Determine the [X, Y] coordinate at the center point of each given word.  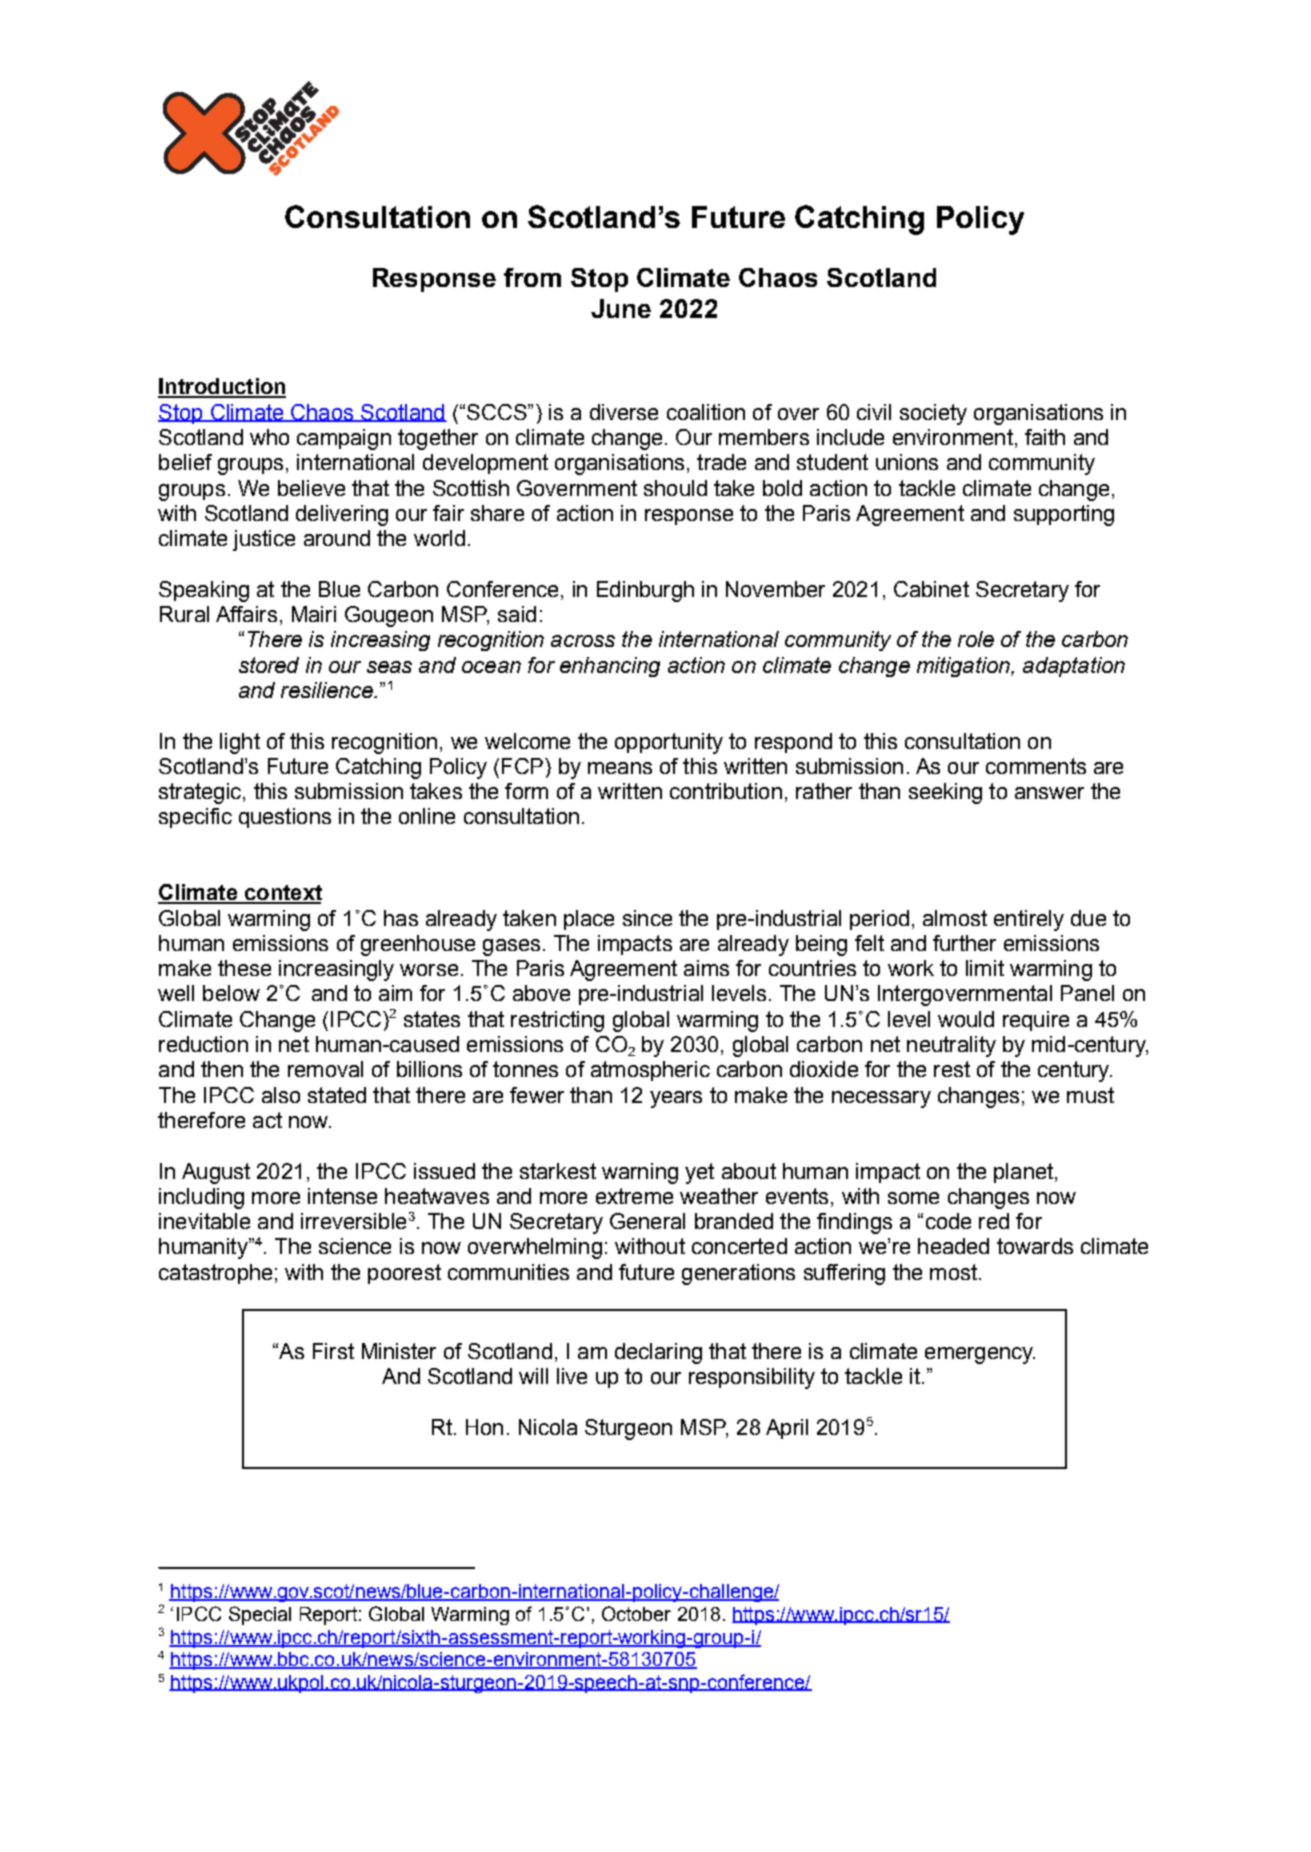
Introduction [222, 387]
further [964, 943]
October [636, 1613]
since [647, 918]
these [244, 968]
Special [260, 1615]
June [621, 308]
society [933, 414]
